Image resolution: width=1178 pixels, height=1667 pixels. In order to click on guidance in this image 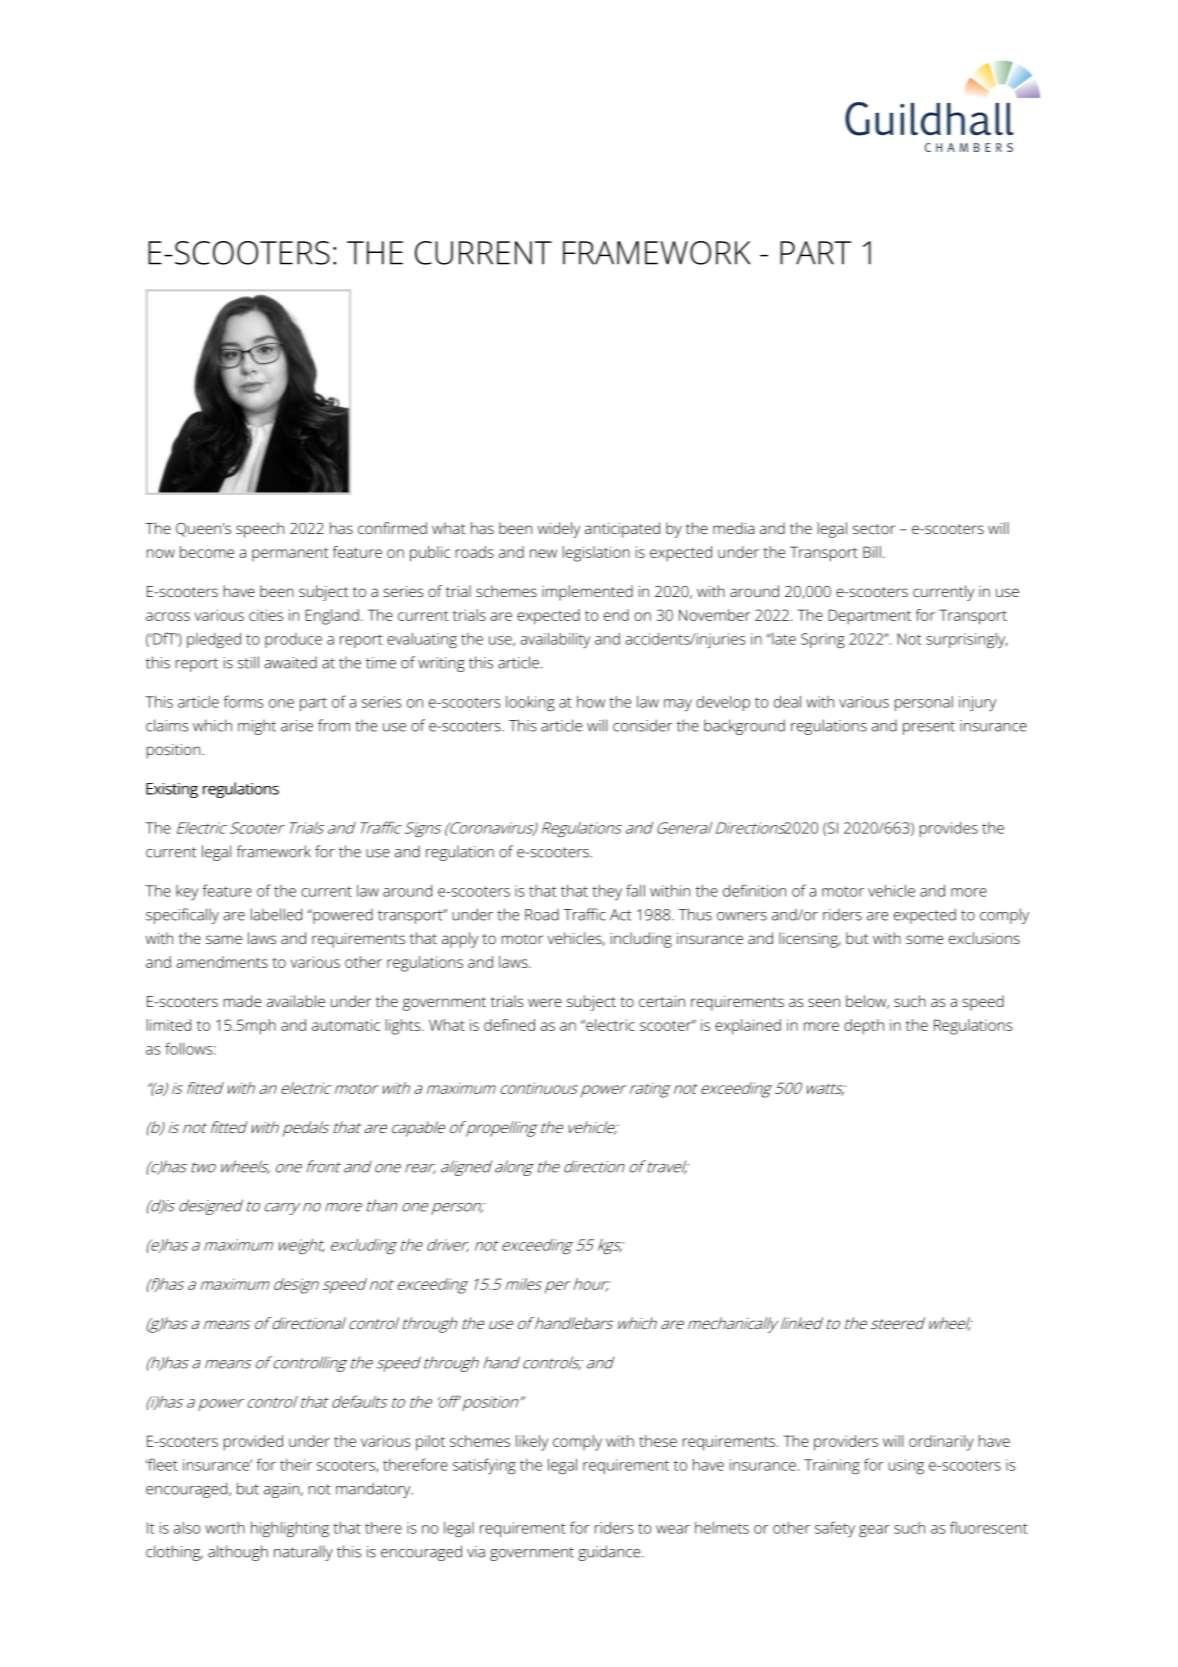, I will do `click(610, 1553)`.
